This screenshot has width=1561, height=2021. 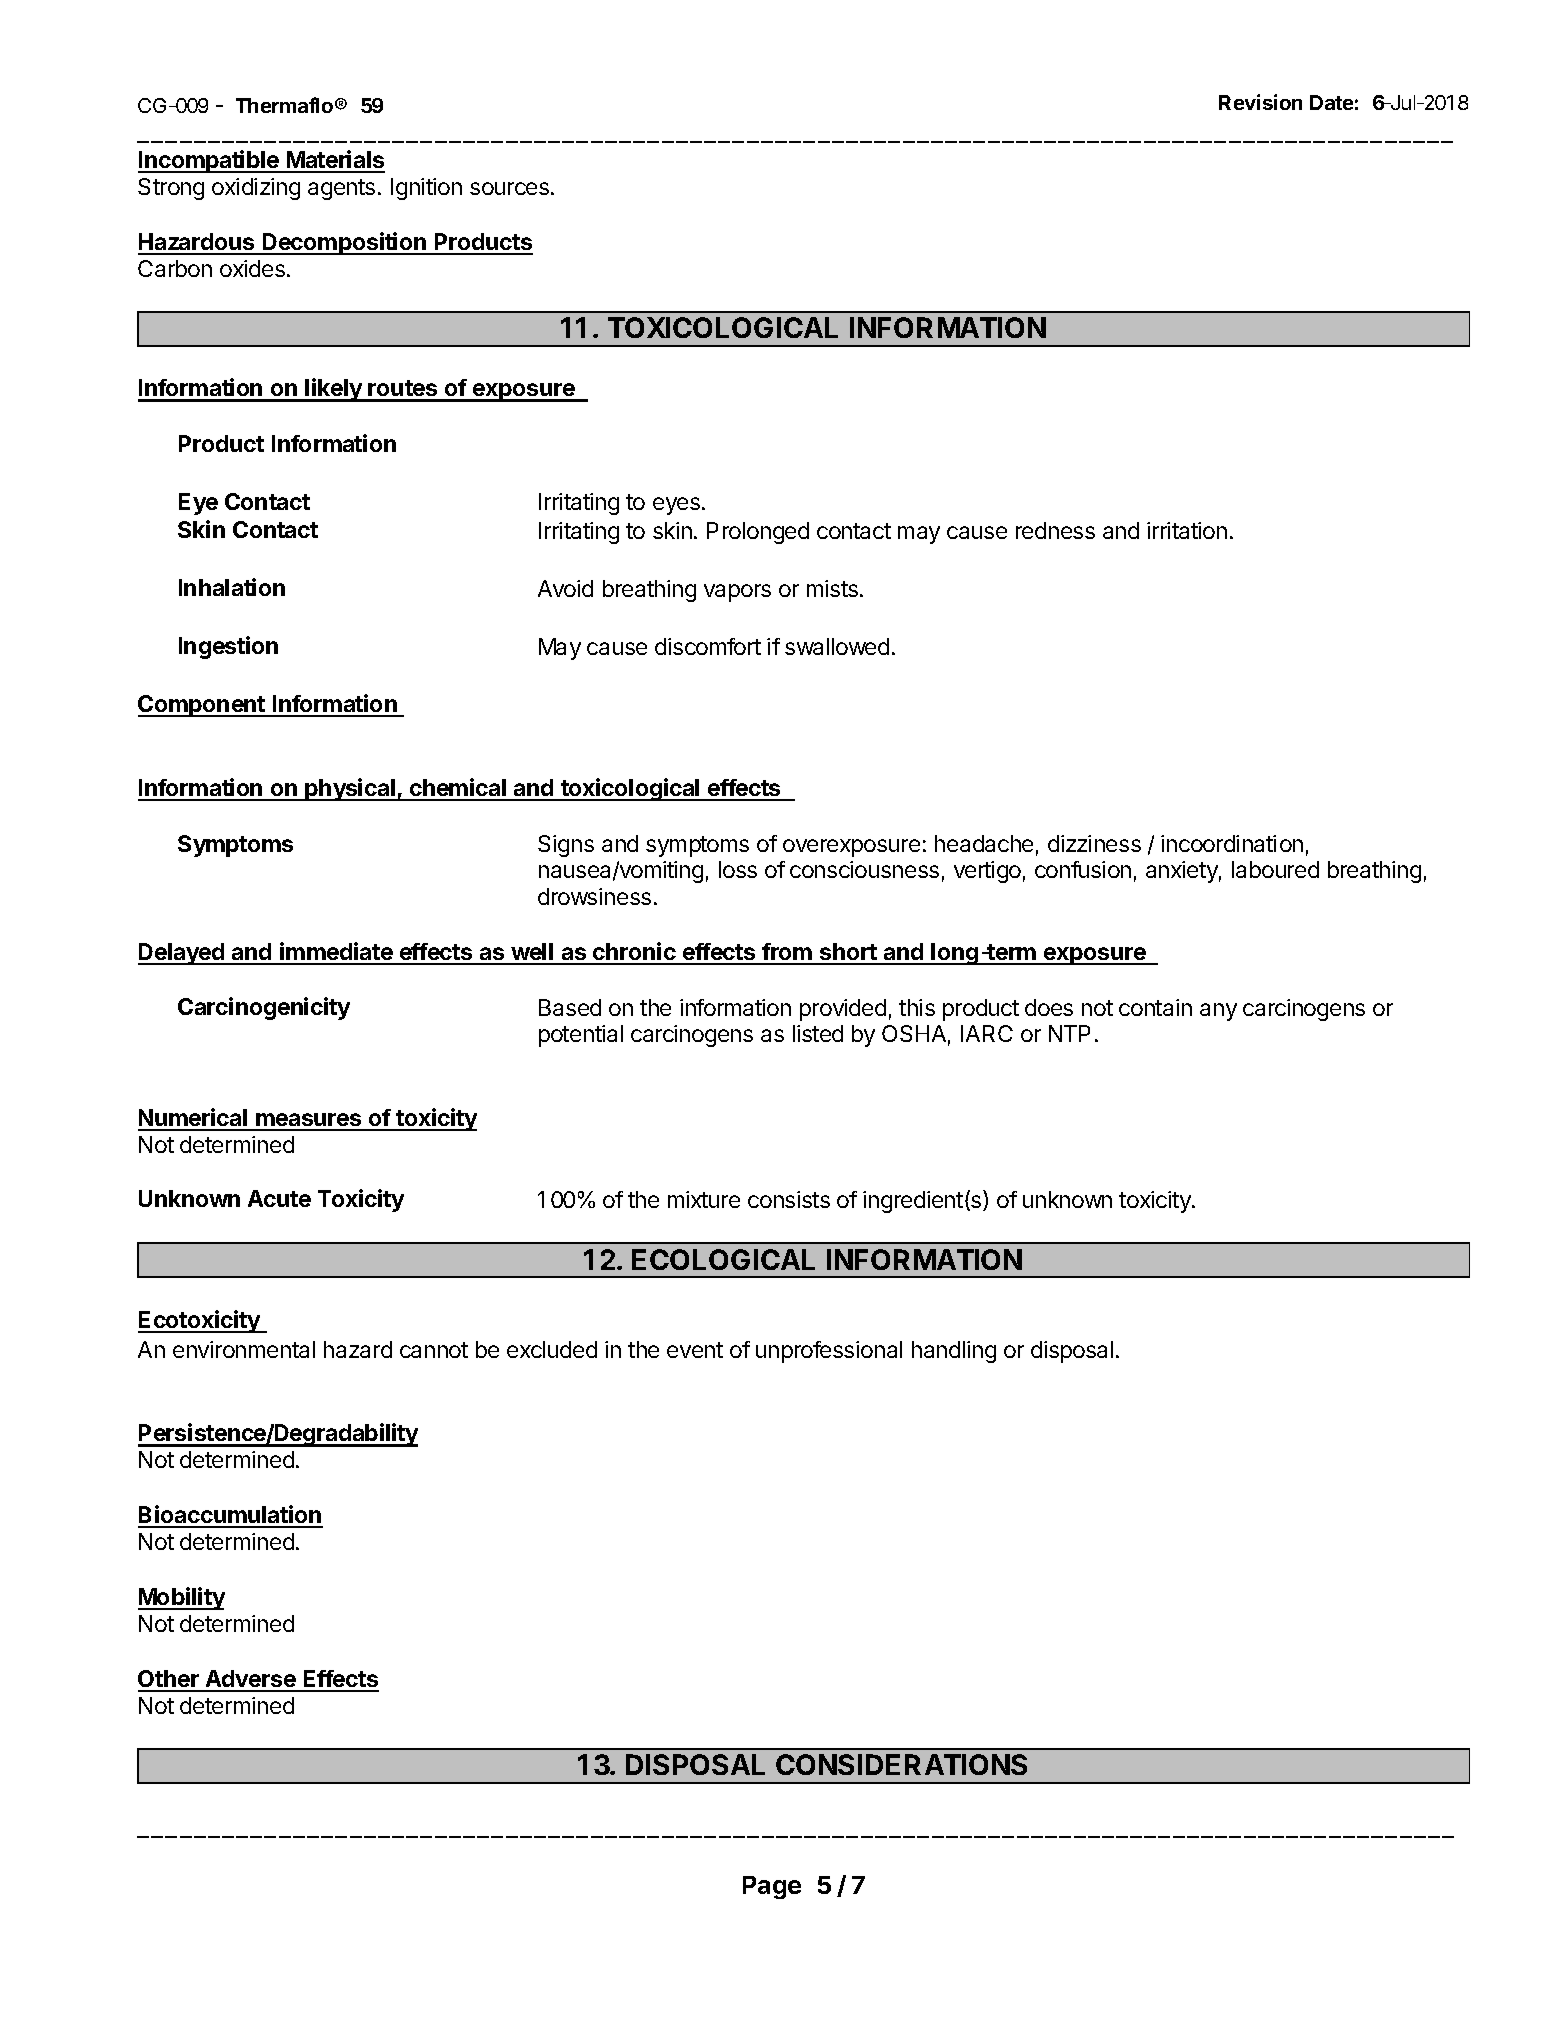 I want to click on listed, so click(x=818, y=1033).
